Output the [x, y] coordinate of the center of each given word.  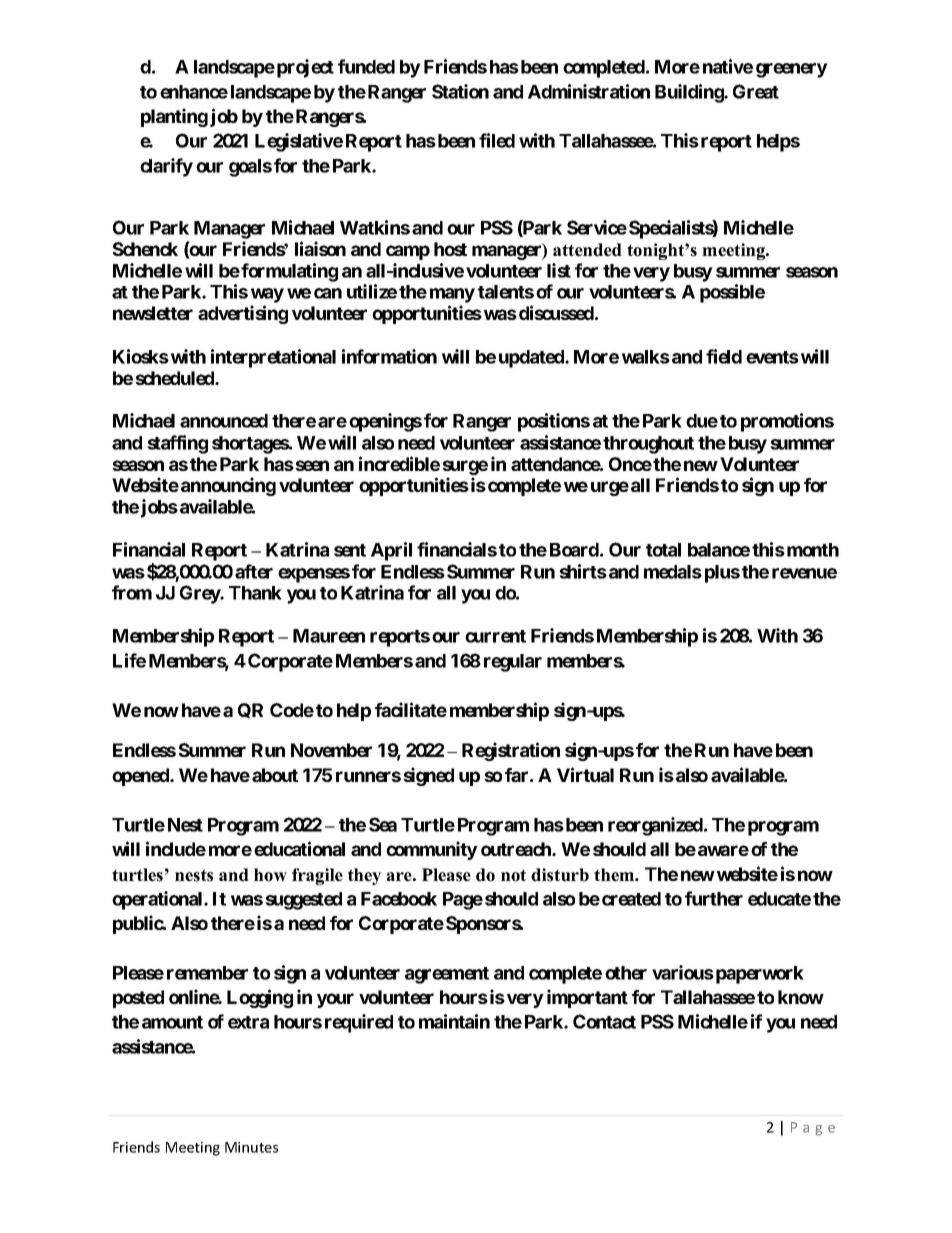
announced [224, 421]
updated [532, 359]
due [702, 421]
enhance [194, 92]
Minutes [251, 1147]
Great [756, 91]
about [275, 775]
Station [460, 91]
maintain [454, 1021]
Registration [511, 751]
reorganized [655, 826]
